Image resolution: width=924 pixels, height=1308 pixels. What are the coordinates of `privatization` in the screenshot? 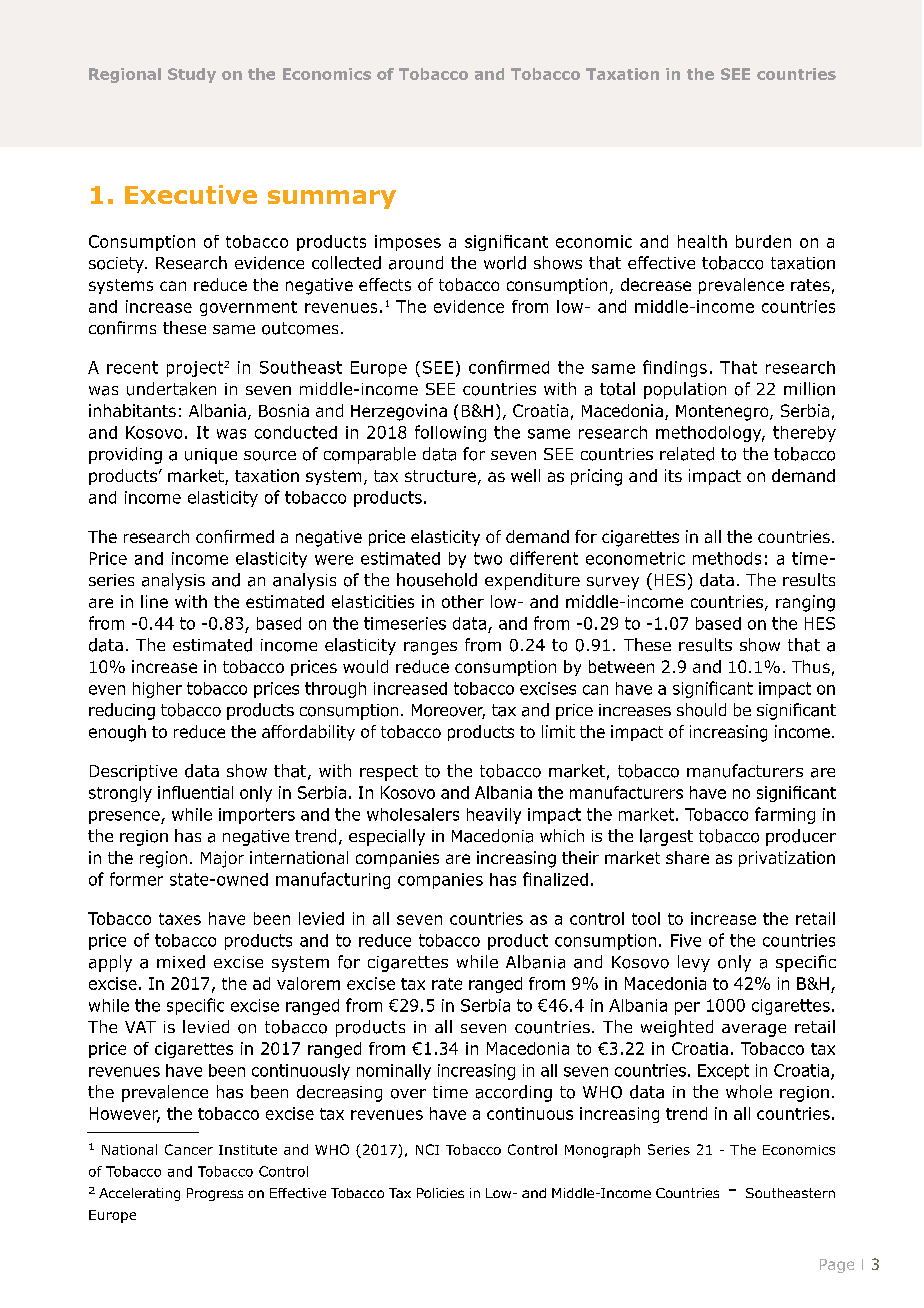 It's located at (787, 859).
